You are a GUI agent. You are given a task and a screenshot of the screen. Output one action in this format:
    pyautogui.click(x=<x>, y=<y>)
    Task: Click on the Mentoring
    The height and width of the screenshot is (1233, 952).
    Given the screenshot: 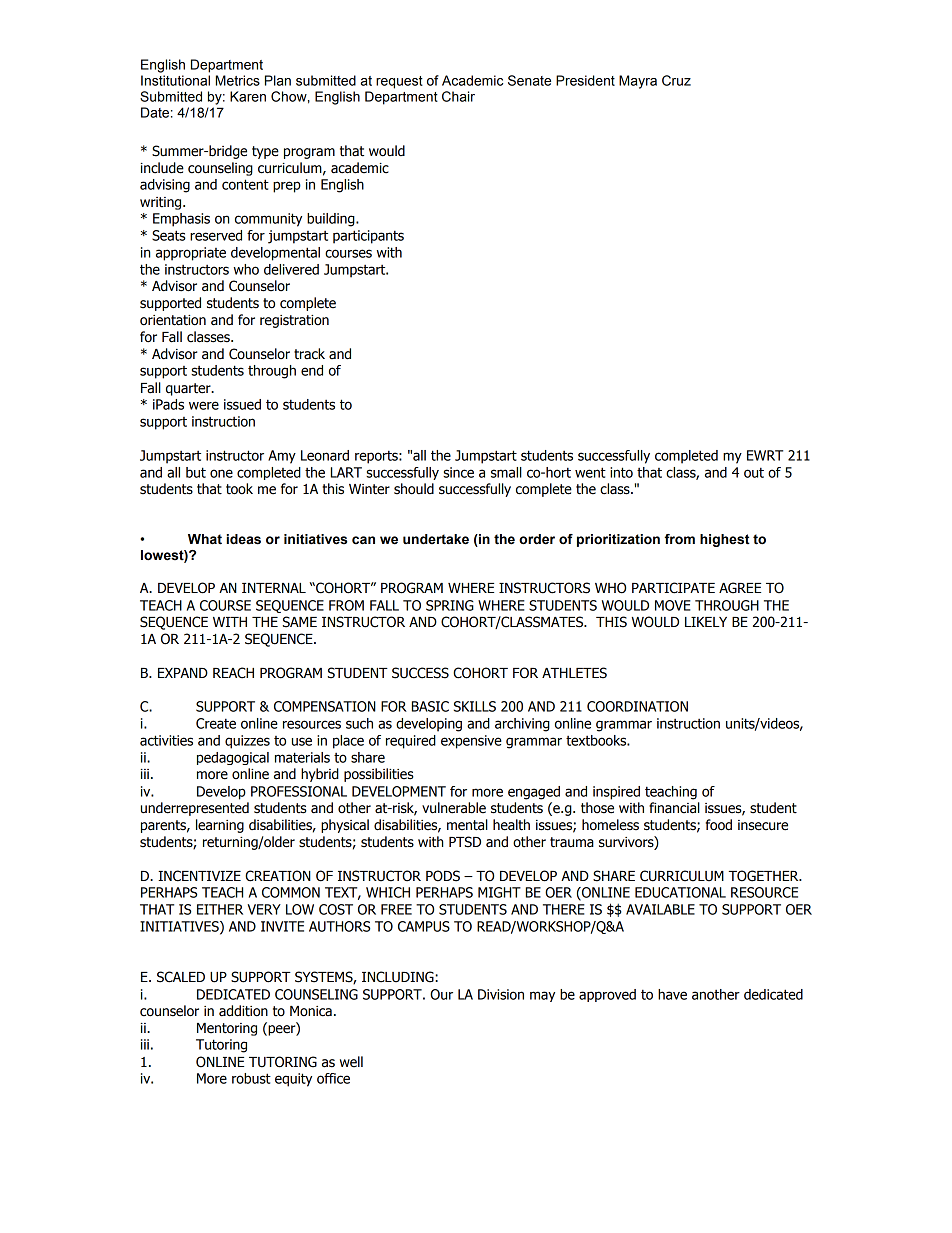 What is the action you would take?
    pyautogui.click(x=227, y=1029)
